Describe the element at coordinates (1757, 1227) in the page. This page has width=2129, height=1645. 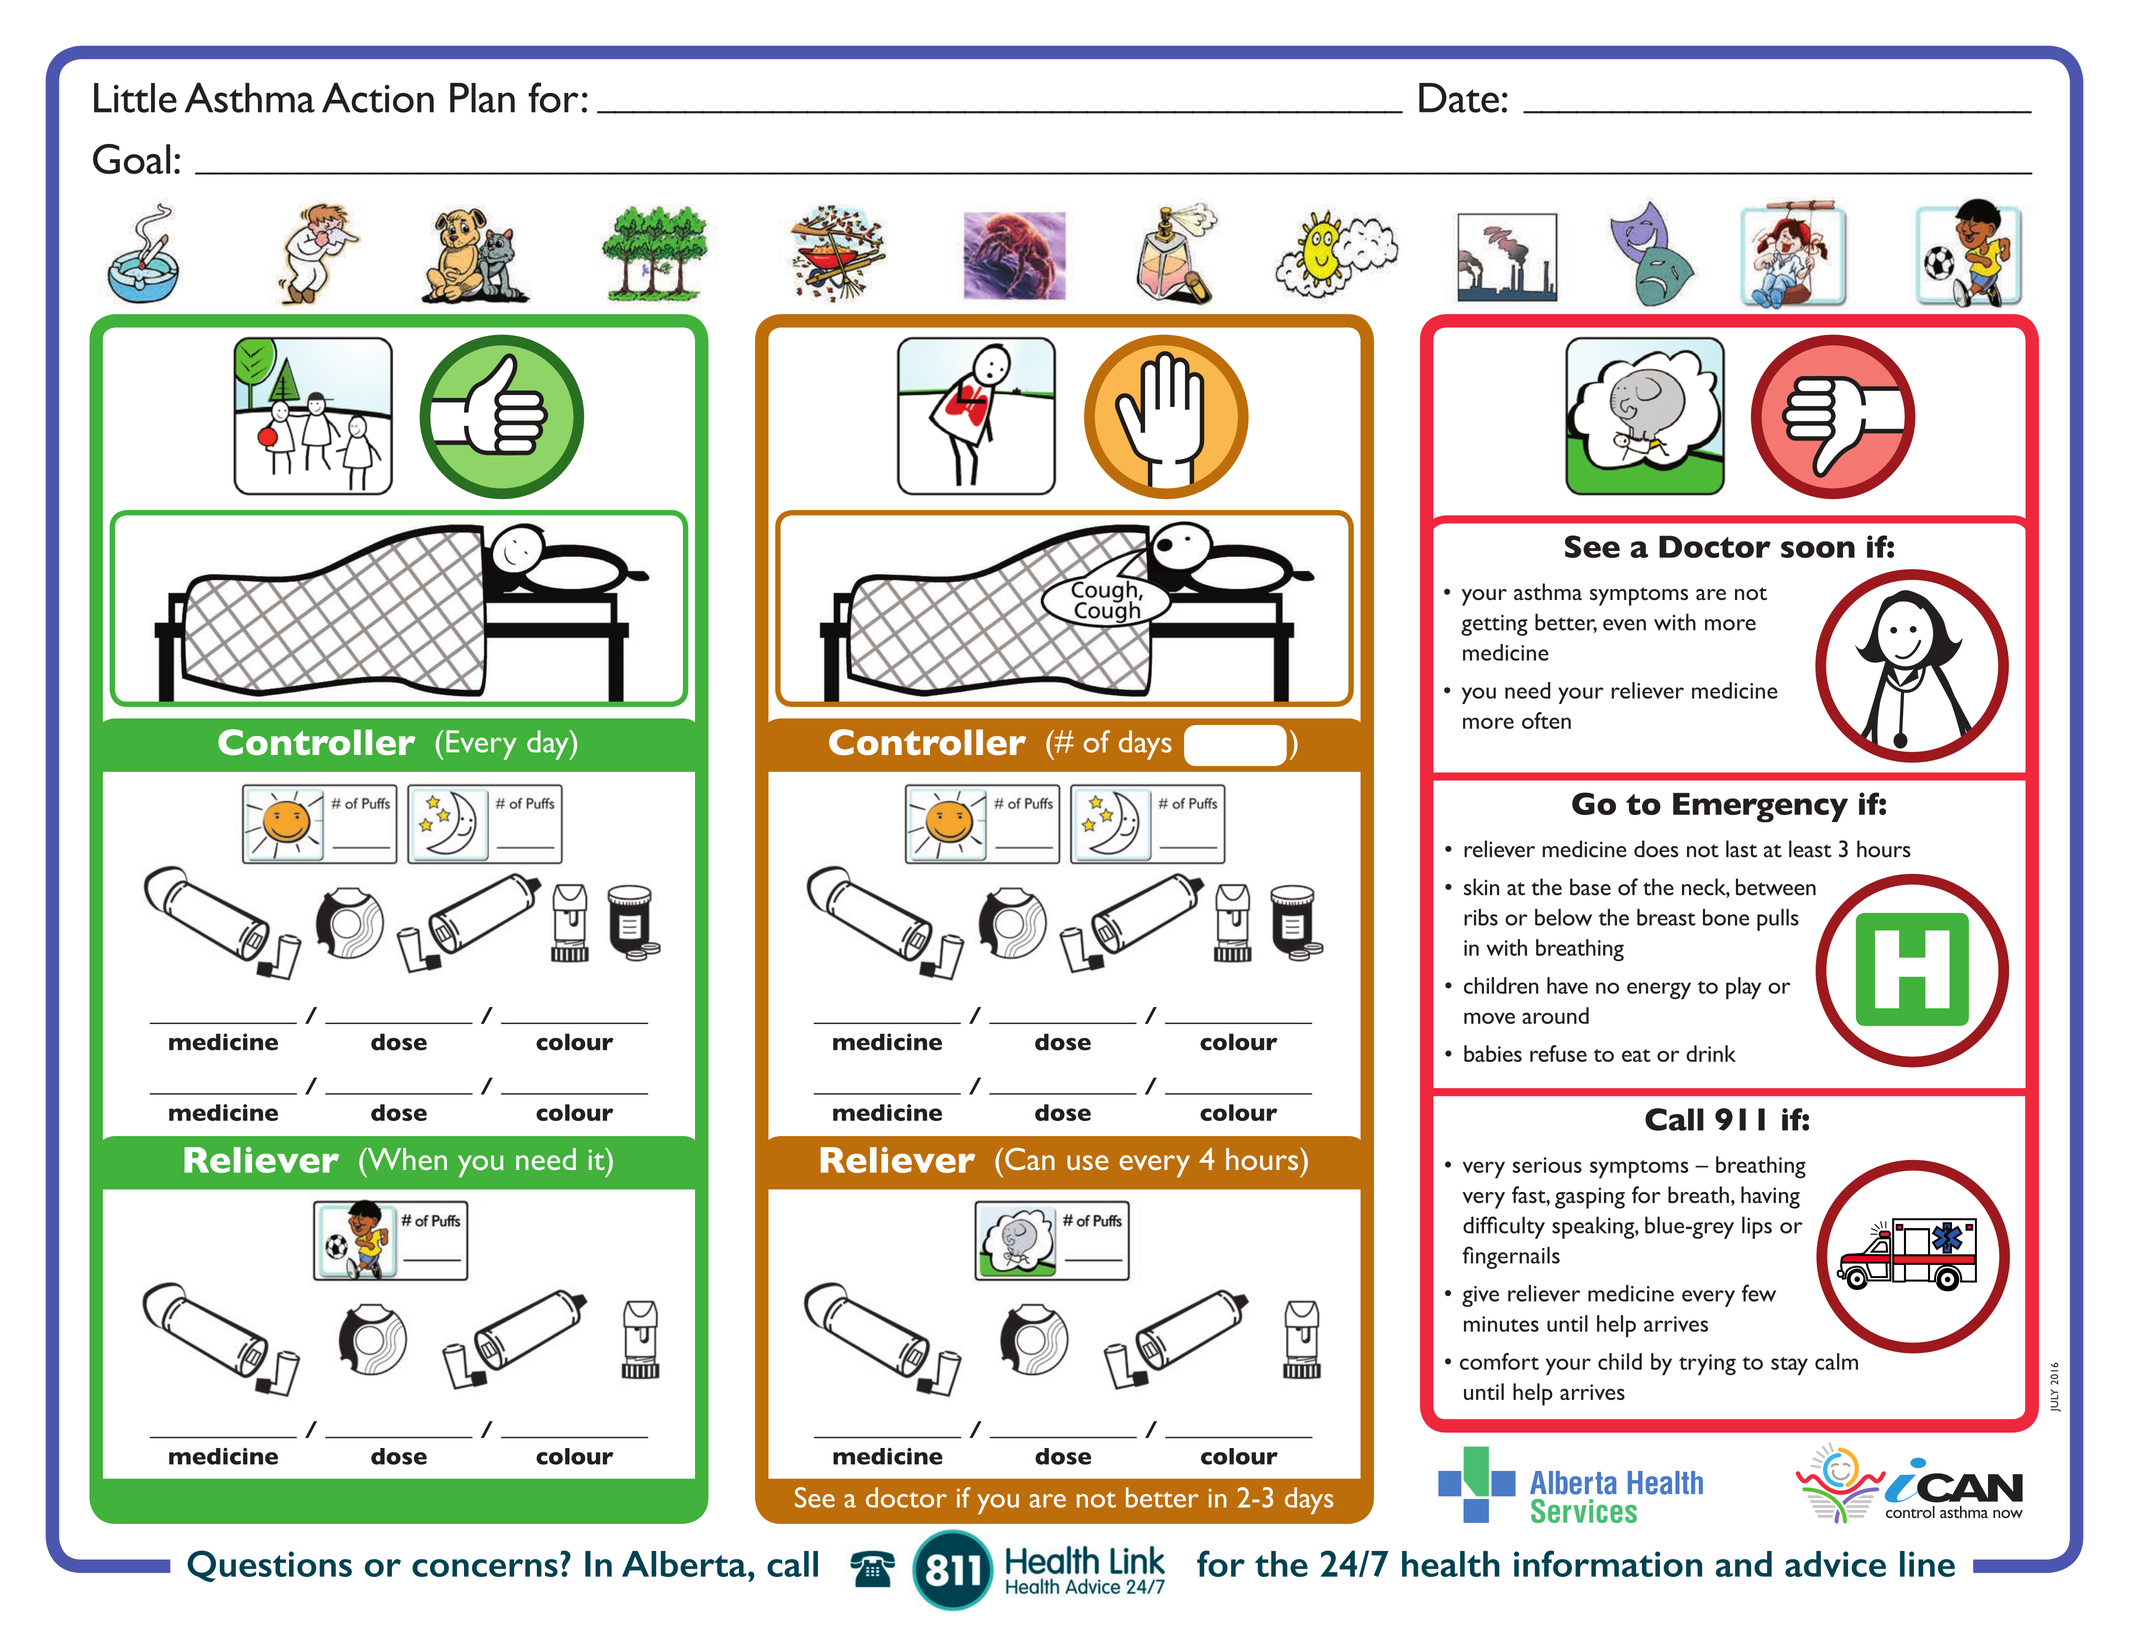
I see `lips` at that location.
